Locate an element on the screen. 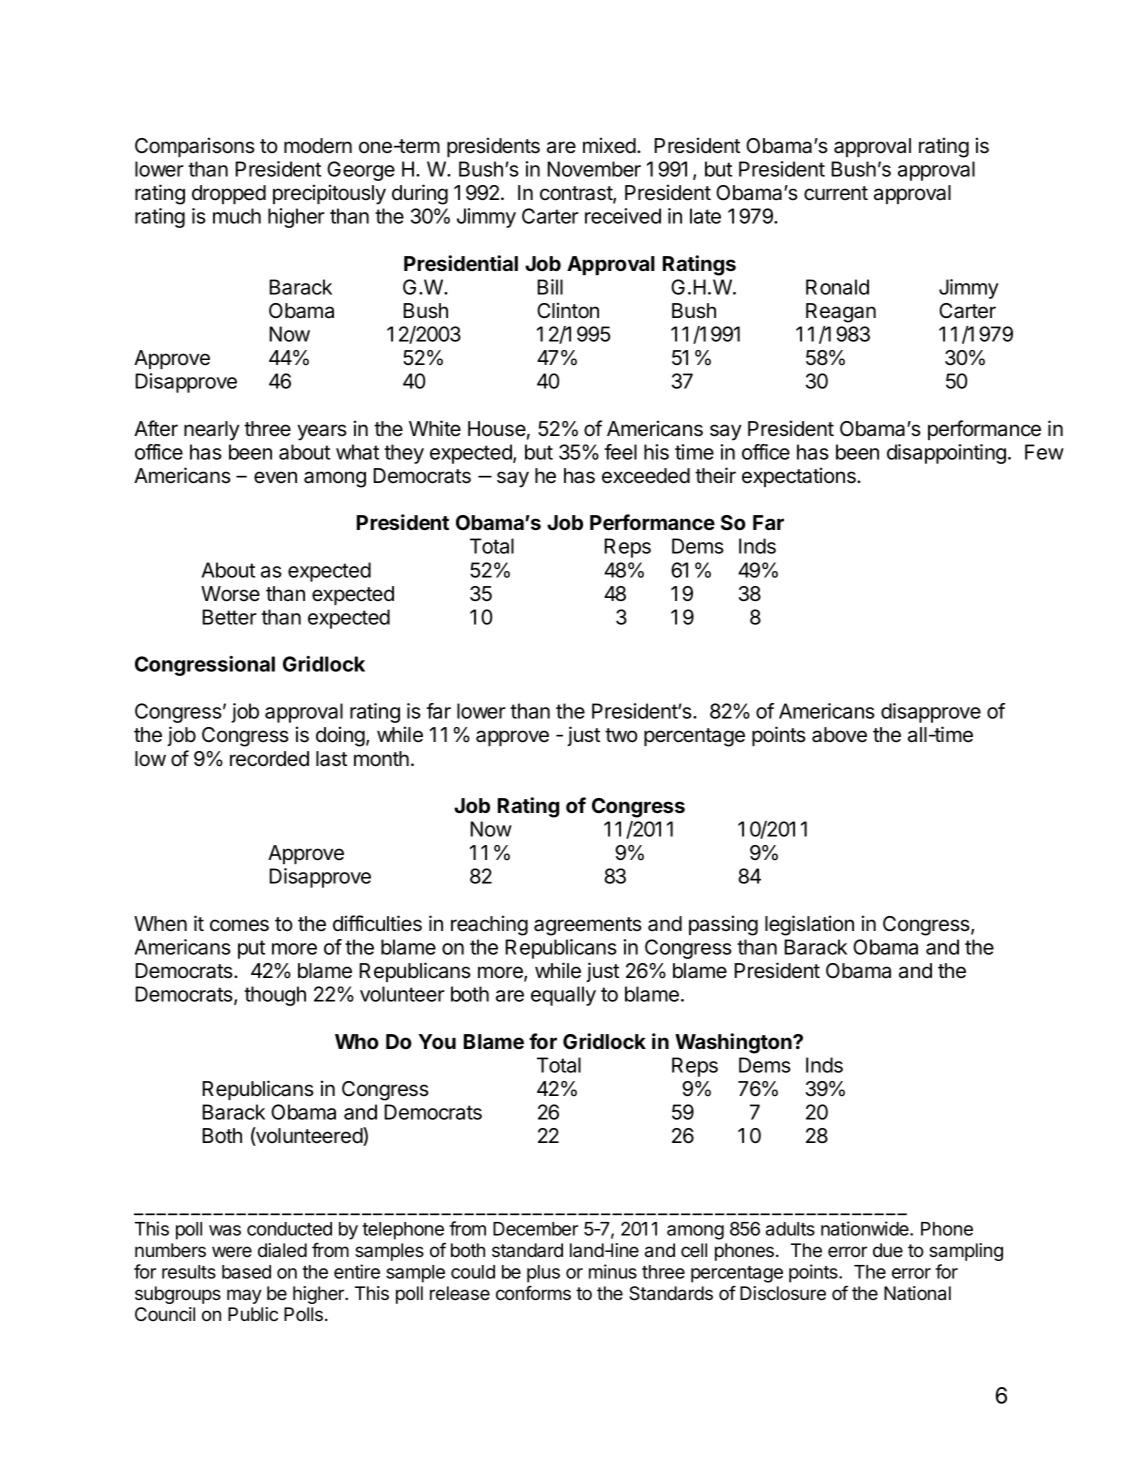 This screenshot has height=1476, width=1140. recorded is located at coordinates (269, 759).
